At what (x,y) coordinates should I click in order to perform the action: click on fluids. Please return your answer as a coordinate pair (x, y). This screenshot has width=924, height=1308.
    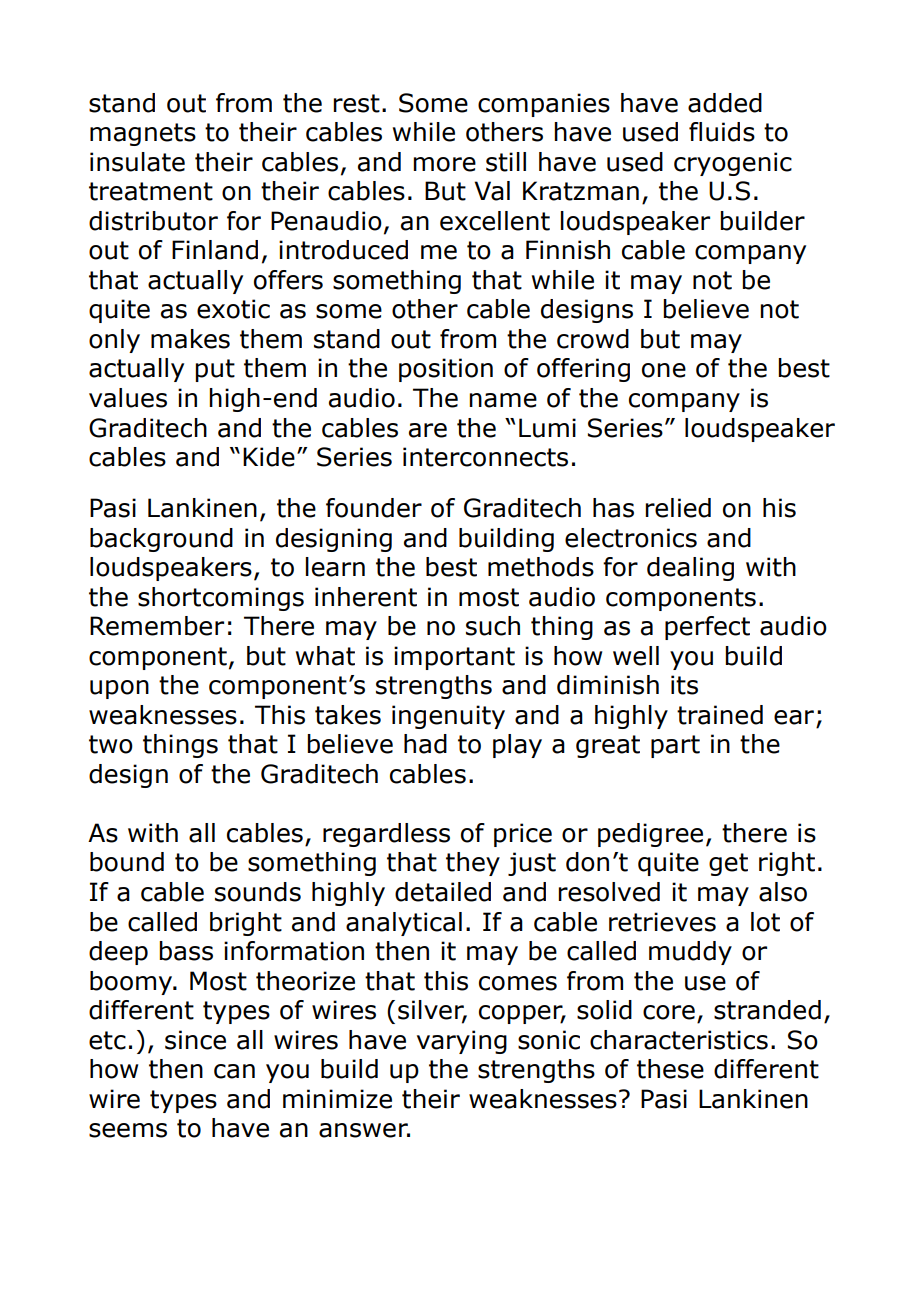
    Looking at the image, I should click on (722, 132).
